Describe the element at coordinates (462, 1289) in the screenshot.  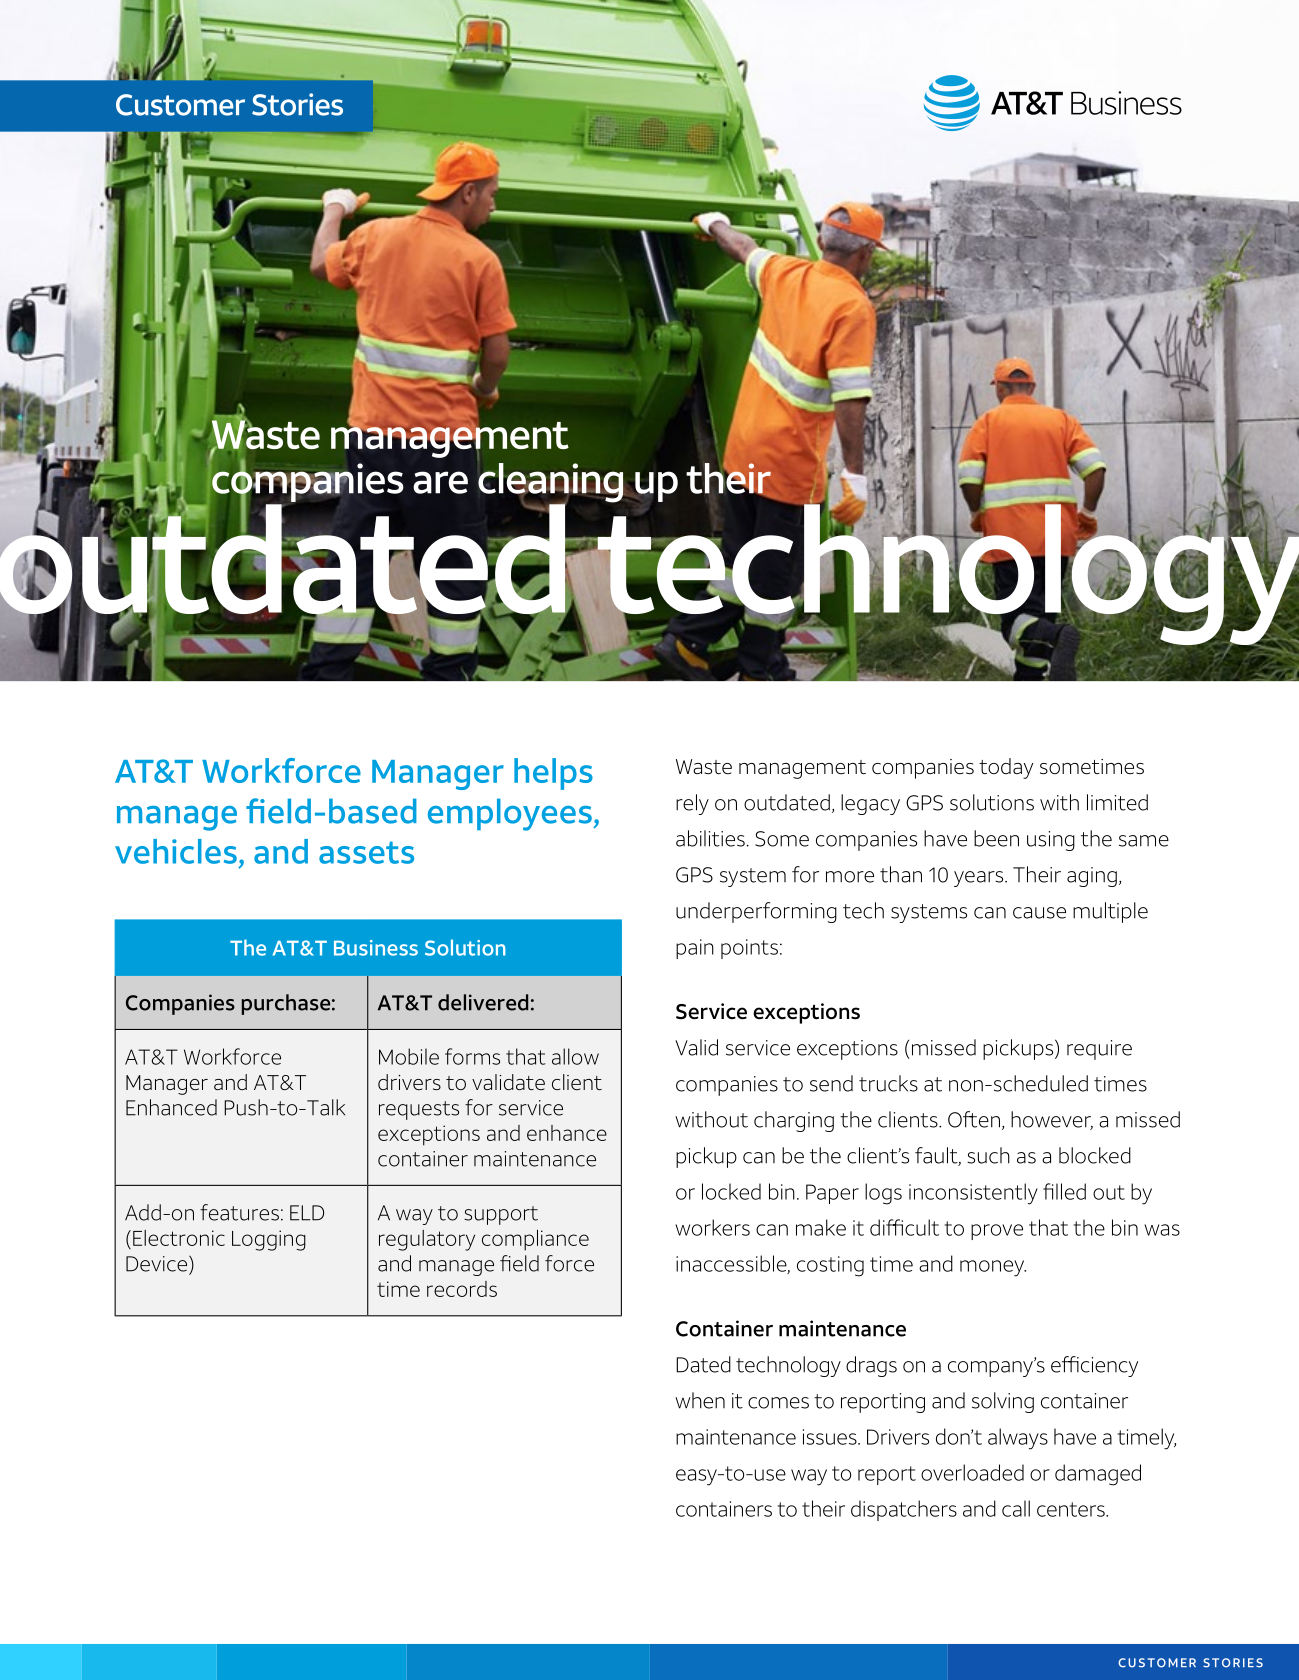
I see `records` at that location.
